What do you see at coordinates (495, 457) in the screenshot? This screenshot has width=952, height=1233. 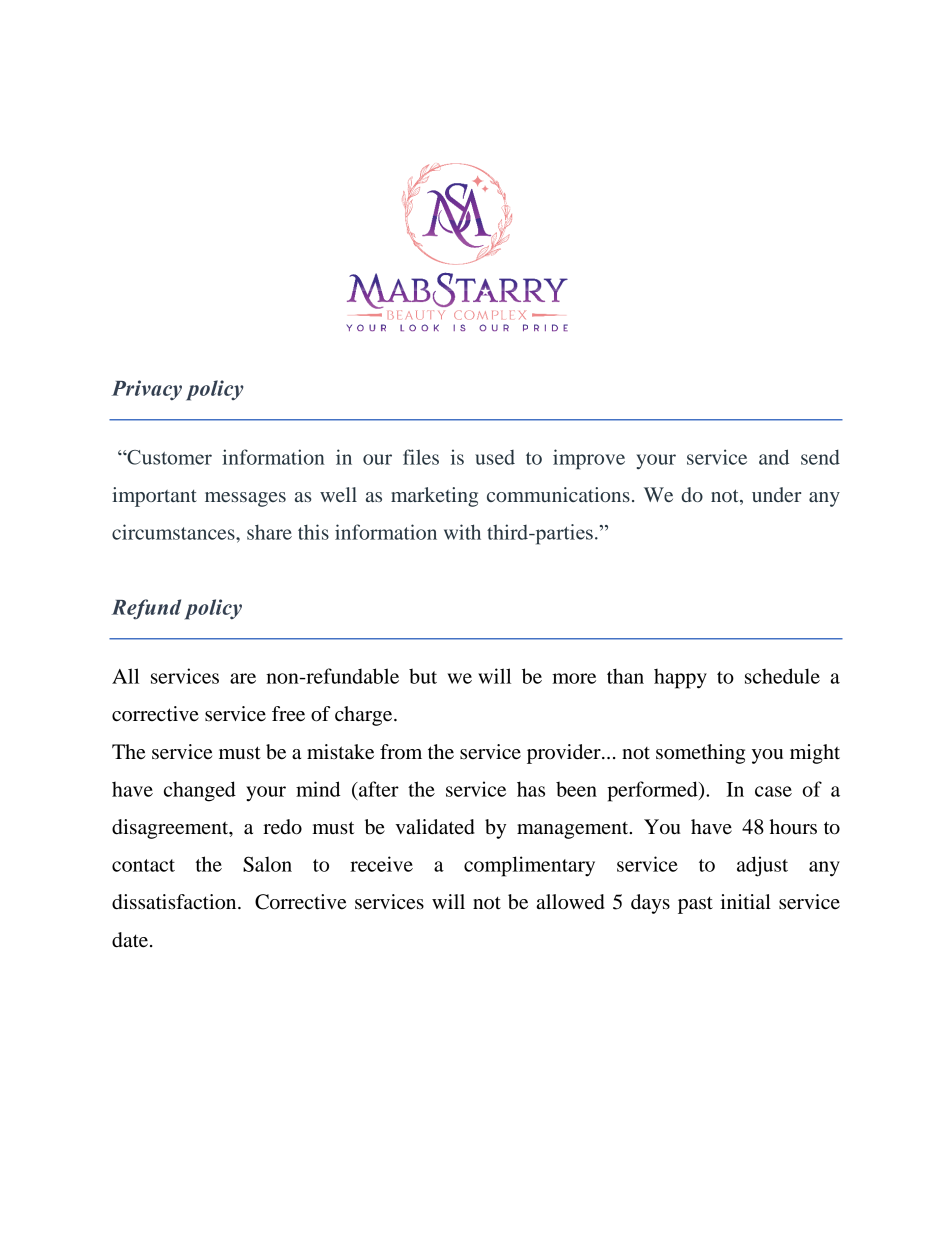 I see `used` at bounding box center [495, 457].
